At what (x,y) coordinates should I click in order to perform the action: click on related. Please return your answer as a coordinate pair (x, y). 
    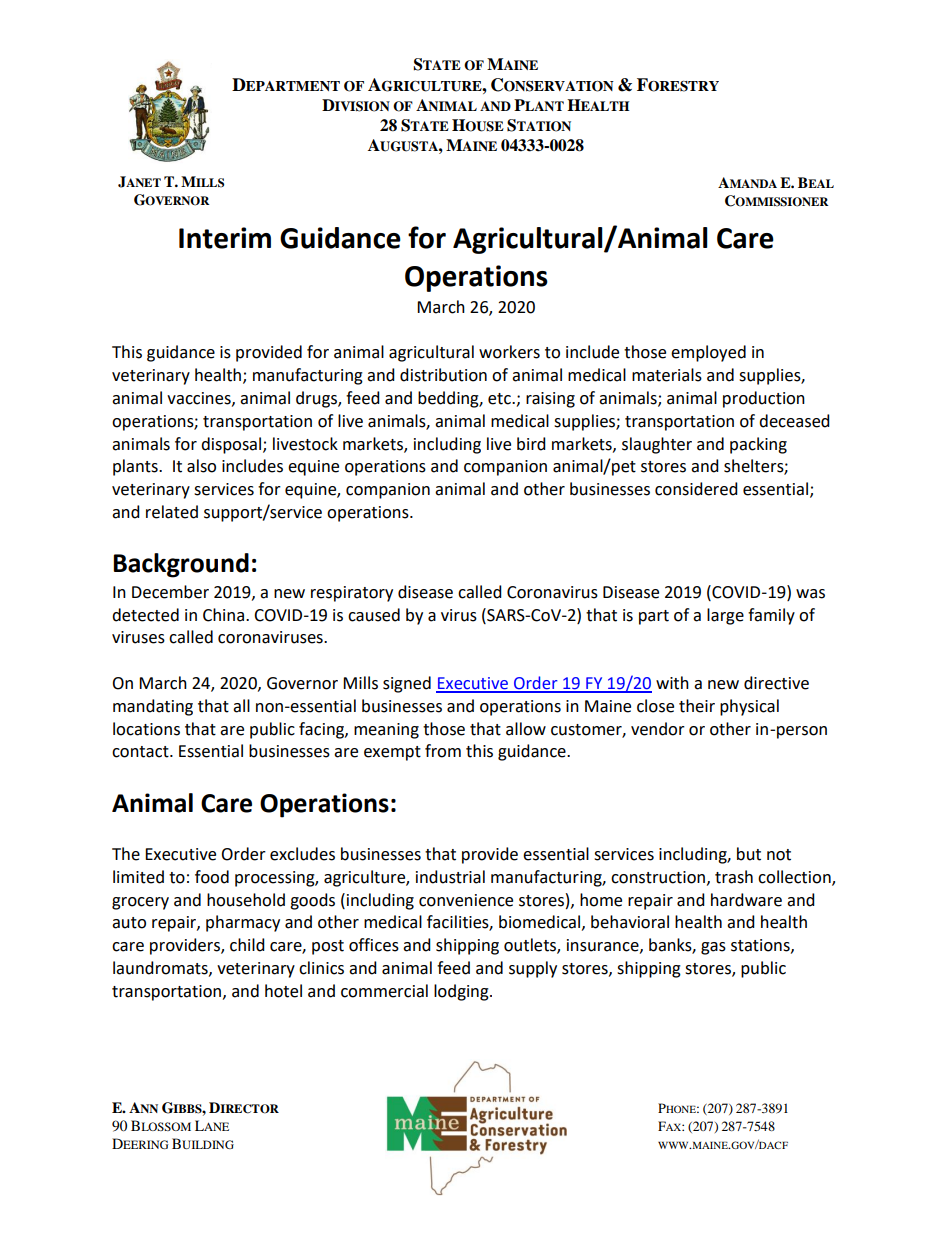
    Looking at the image, I should click on (172, 512).
